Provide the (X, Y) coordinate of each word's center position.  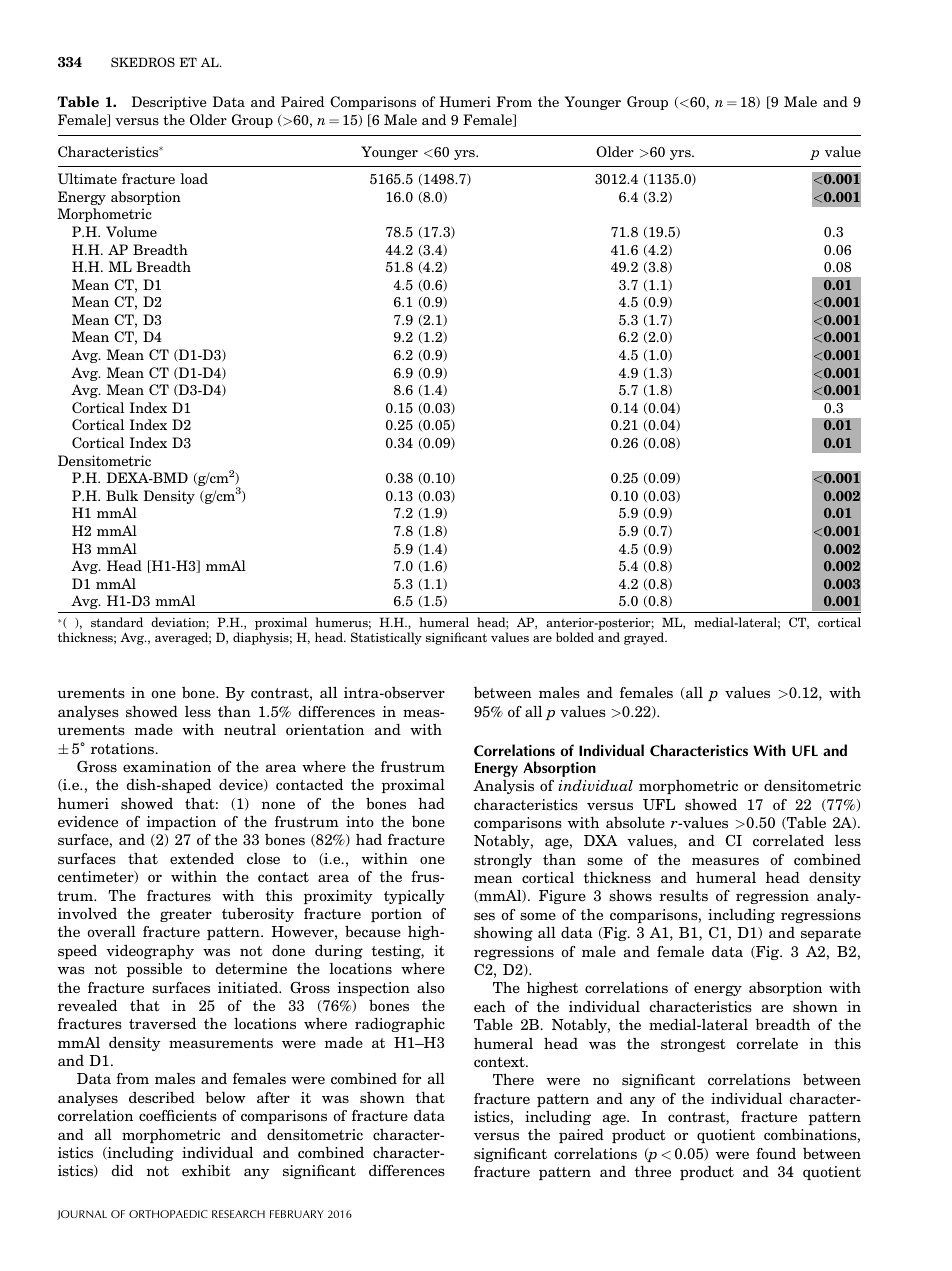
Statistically (386, 638)
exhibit (206, 1170)
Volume (131, 231)
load (194, 178)
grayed (645, 638)
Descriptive (169, 103)
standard (117, 622)
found (776, 1153)
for (411, 1078)
